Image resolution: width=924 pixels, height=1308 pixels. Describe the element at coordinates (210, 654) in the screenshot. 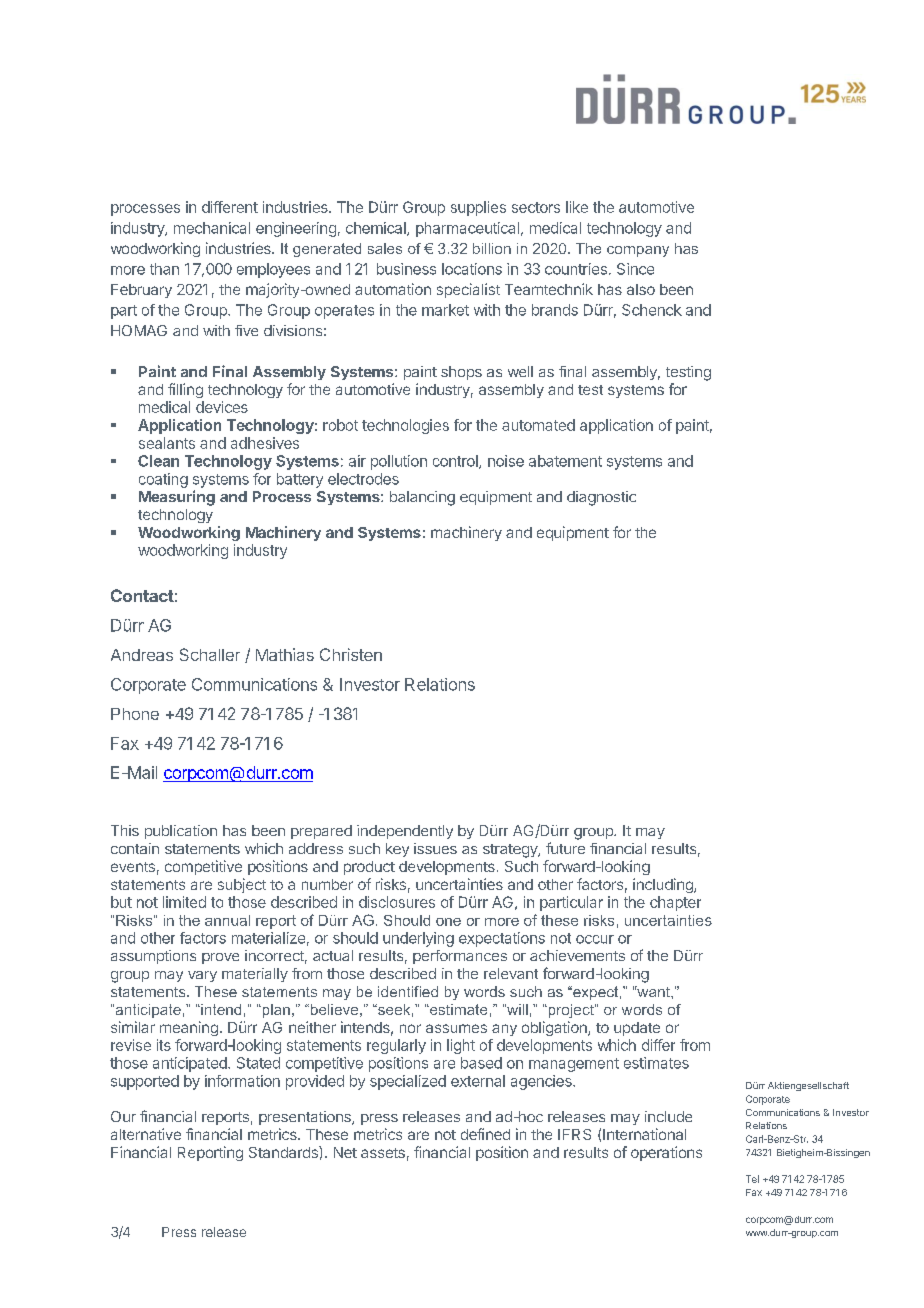

I see `Schaller` at that location.
